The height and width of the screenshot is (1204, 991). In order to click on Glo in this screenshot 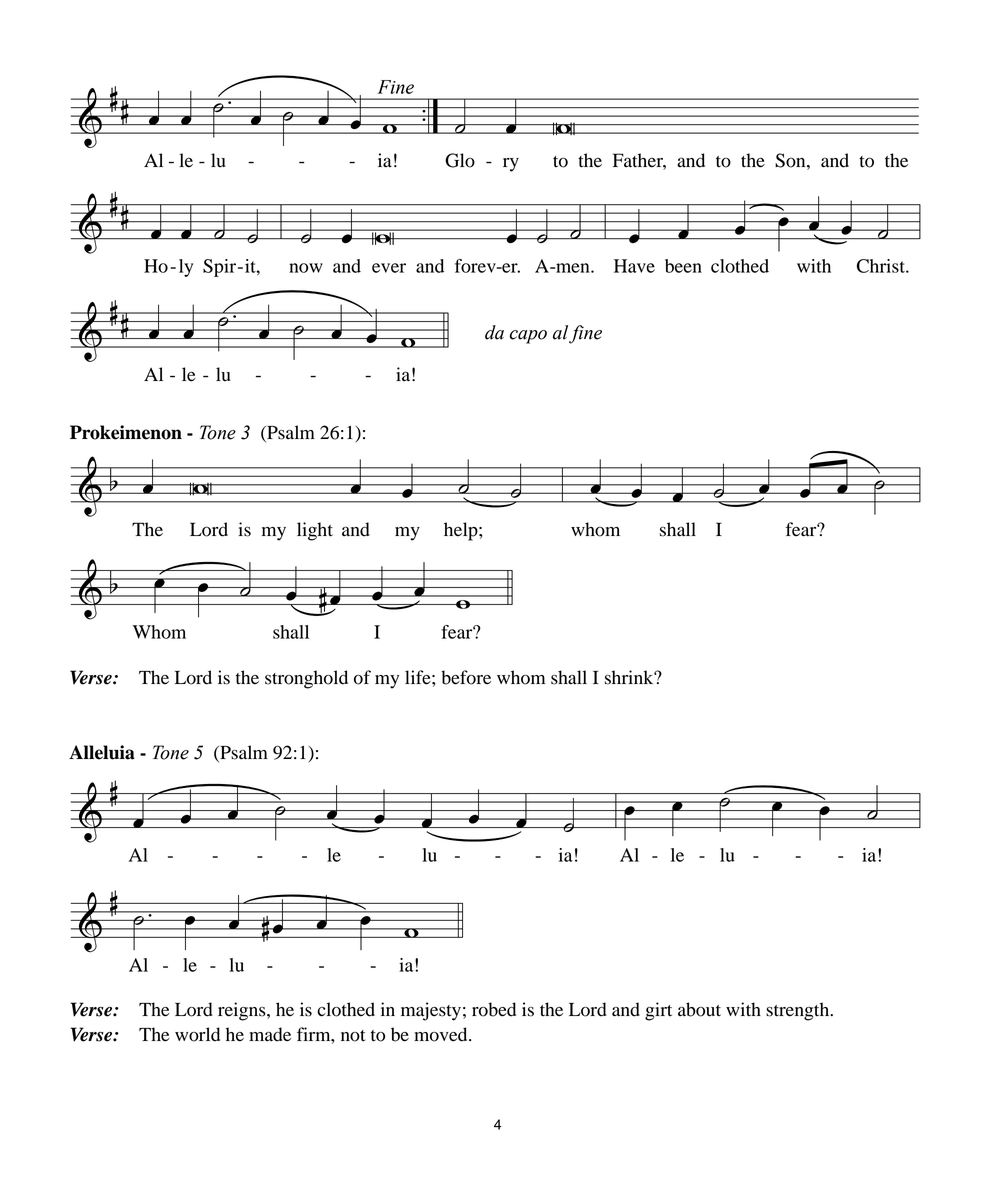, I will do `click(460, 160)`.
